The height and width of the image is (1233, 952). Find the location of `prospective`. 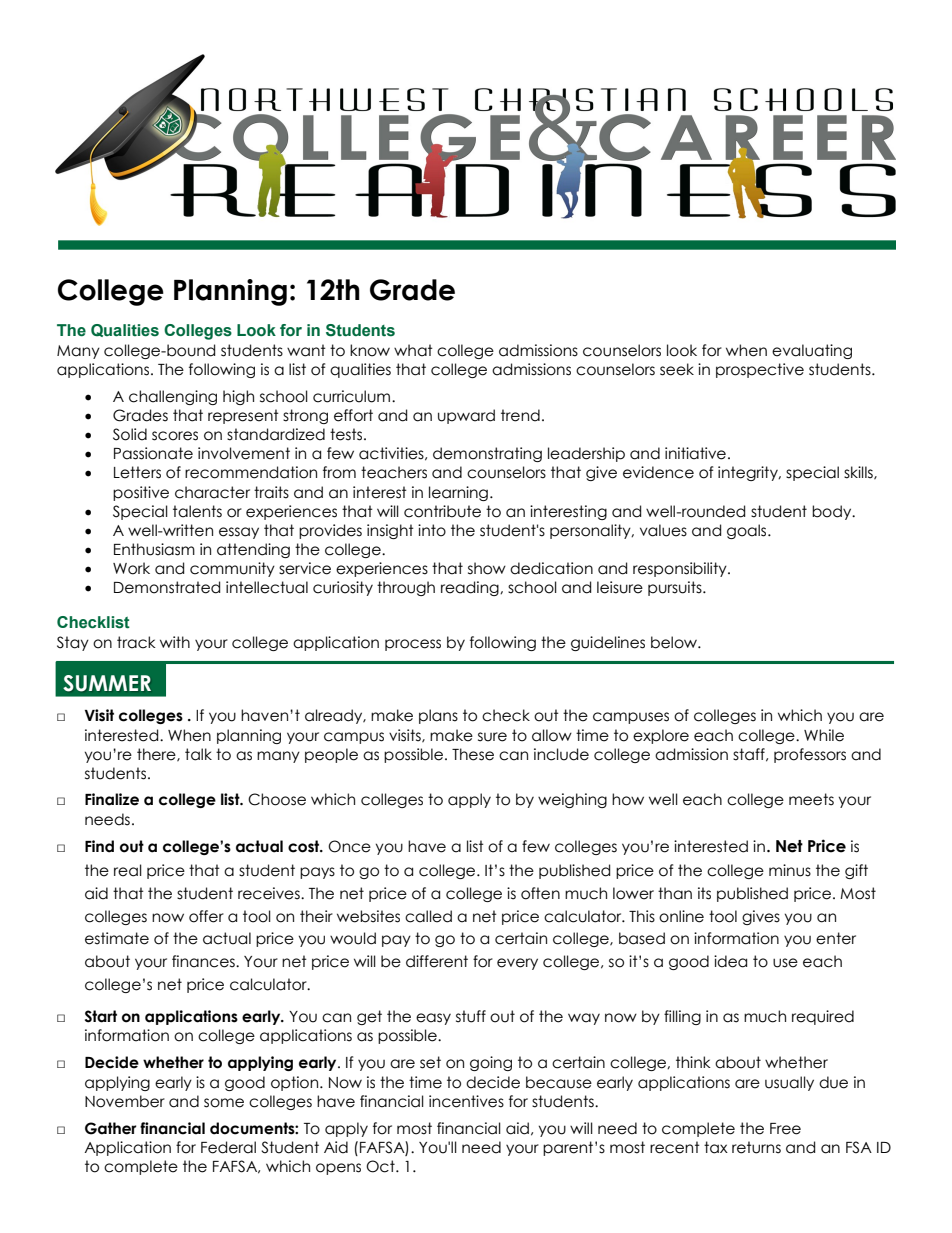

prospective is located at coordinates (760, 370).
